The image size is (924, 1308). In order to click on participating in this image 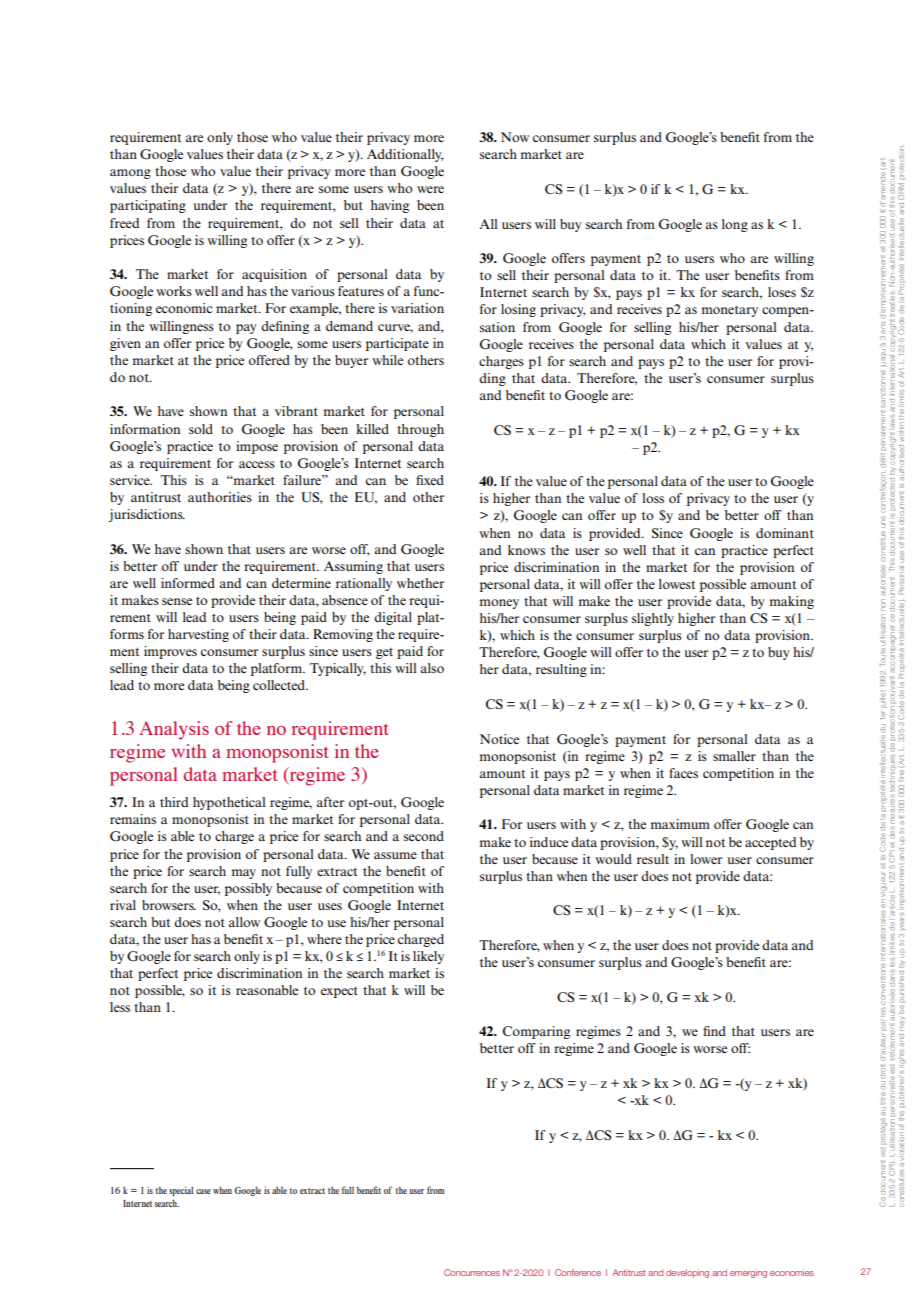, I will do `click(148, 206)`.
